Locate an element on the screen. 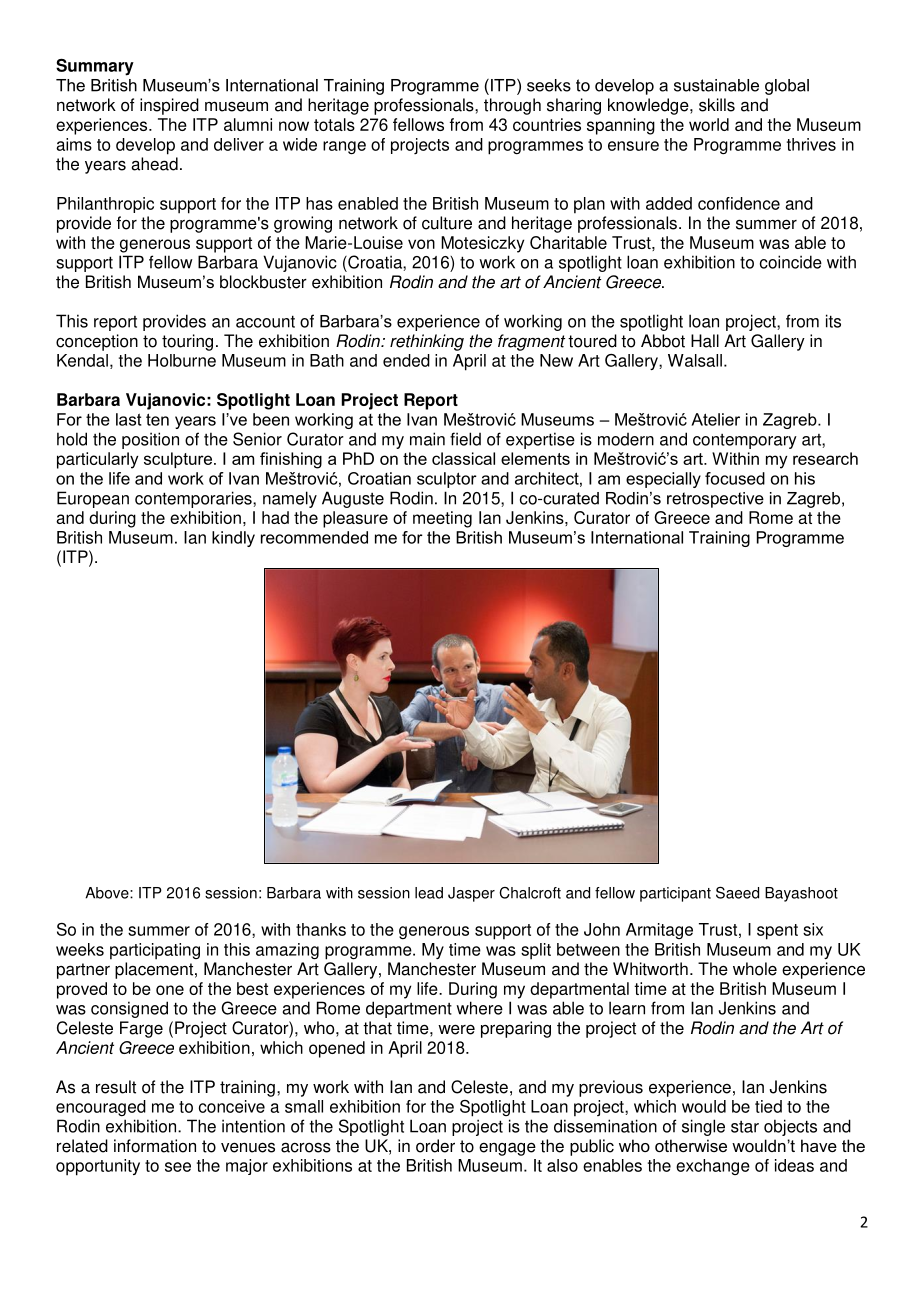 This screenshot has height=1308, width=924. retrospective is located at coordinates (715, 500).
